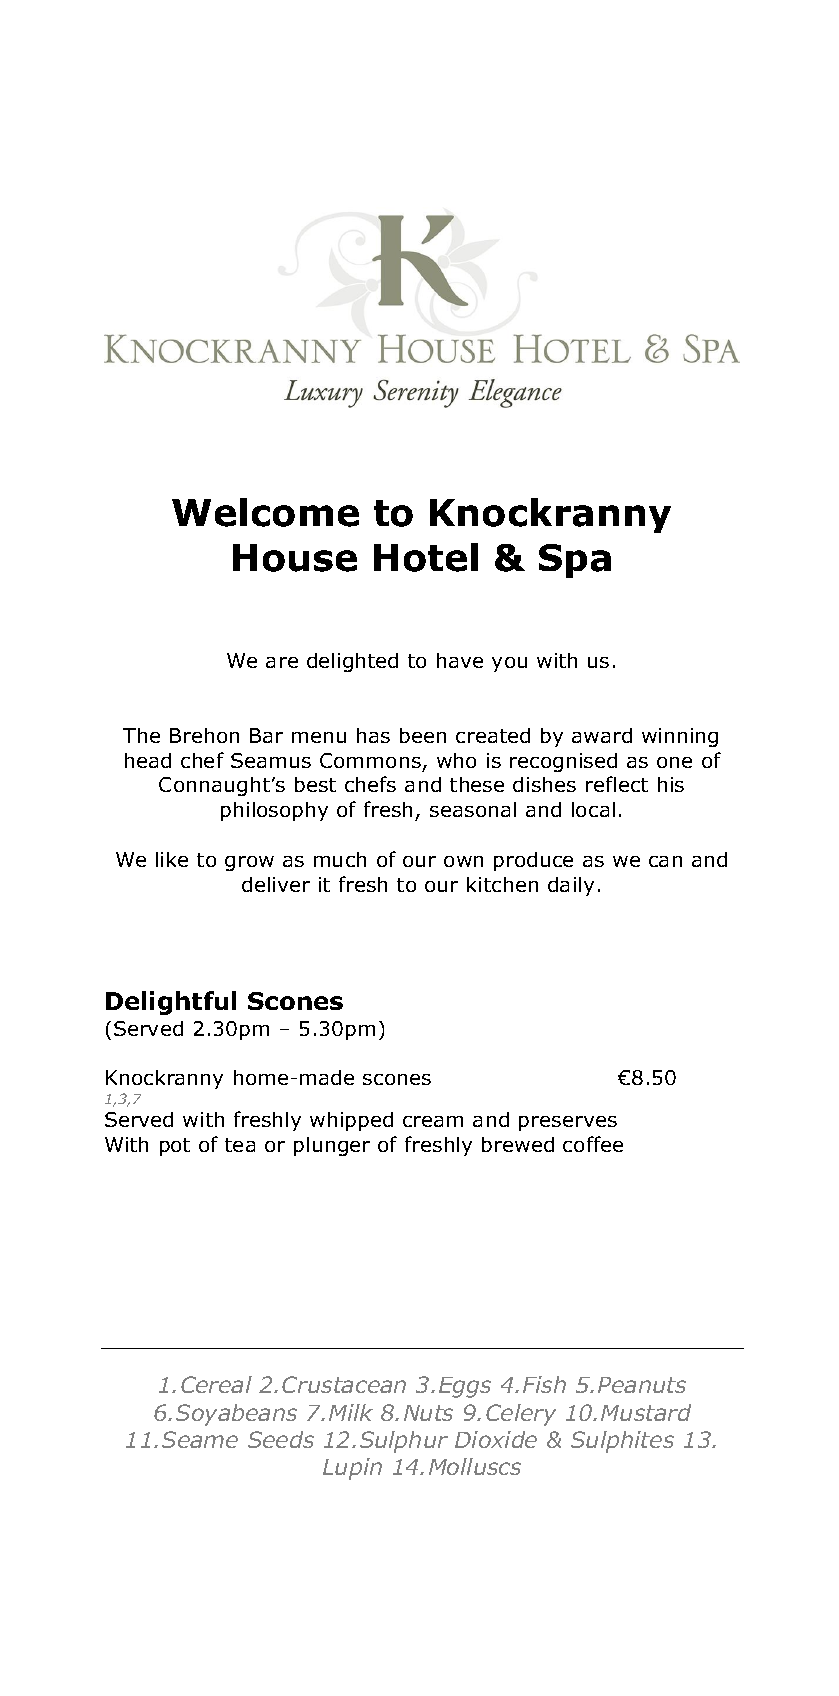 This screenshot has width=839, height=1696. What do you see at coordinates (281, 1439) in the screenshot?
I see `Seeds` at bounding box center [281, 1439].
